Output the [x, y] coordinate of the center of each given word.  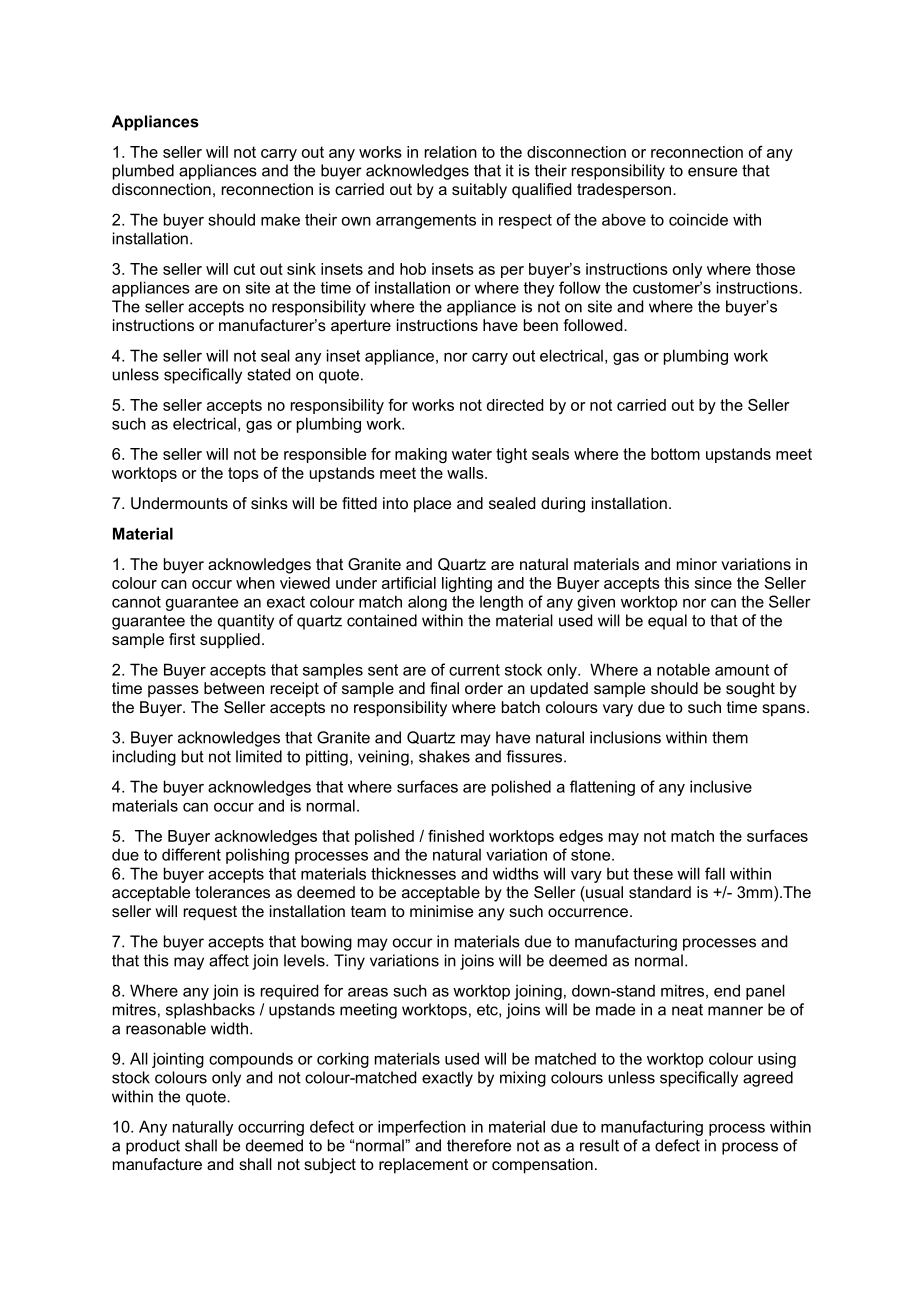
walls [466, 473]
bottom [675, 454]
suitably [479, 191]
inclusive [721, 786]
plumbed [143, 172]
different [191, 854]
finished [456, 836]
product [153, 1147]
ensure [712, 172]
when [255, 583]
